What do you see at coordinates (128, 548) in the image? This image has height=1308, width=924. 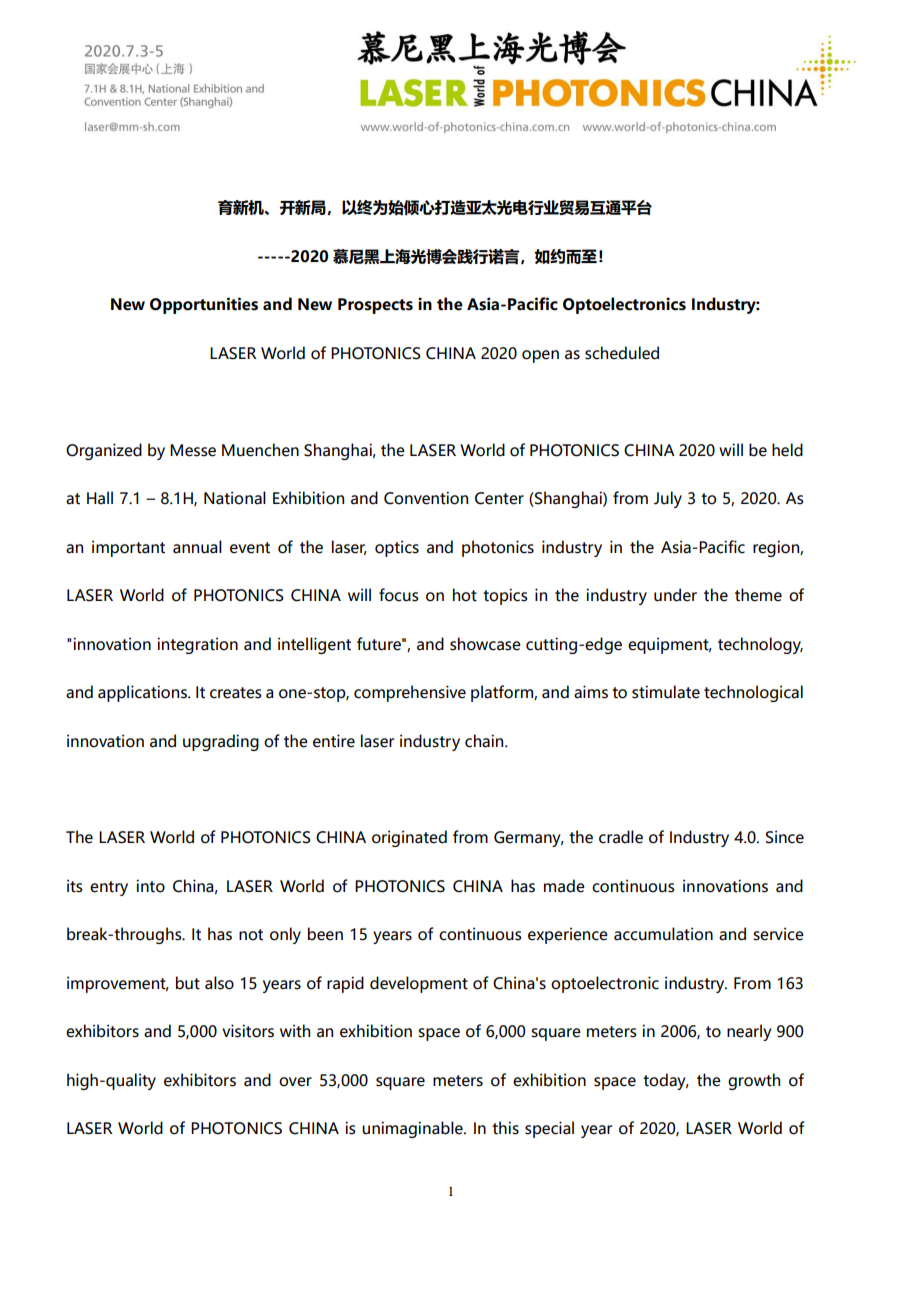 I see `important` at bounding box center [128, 548].
